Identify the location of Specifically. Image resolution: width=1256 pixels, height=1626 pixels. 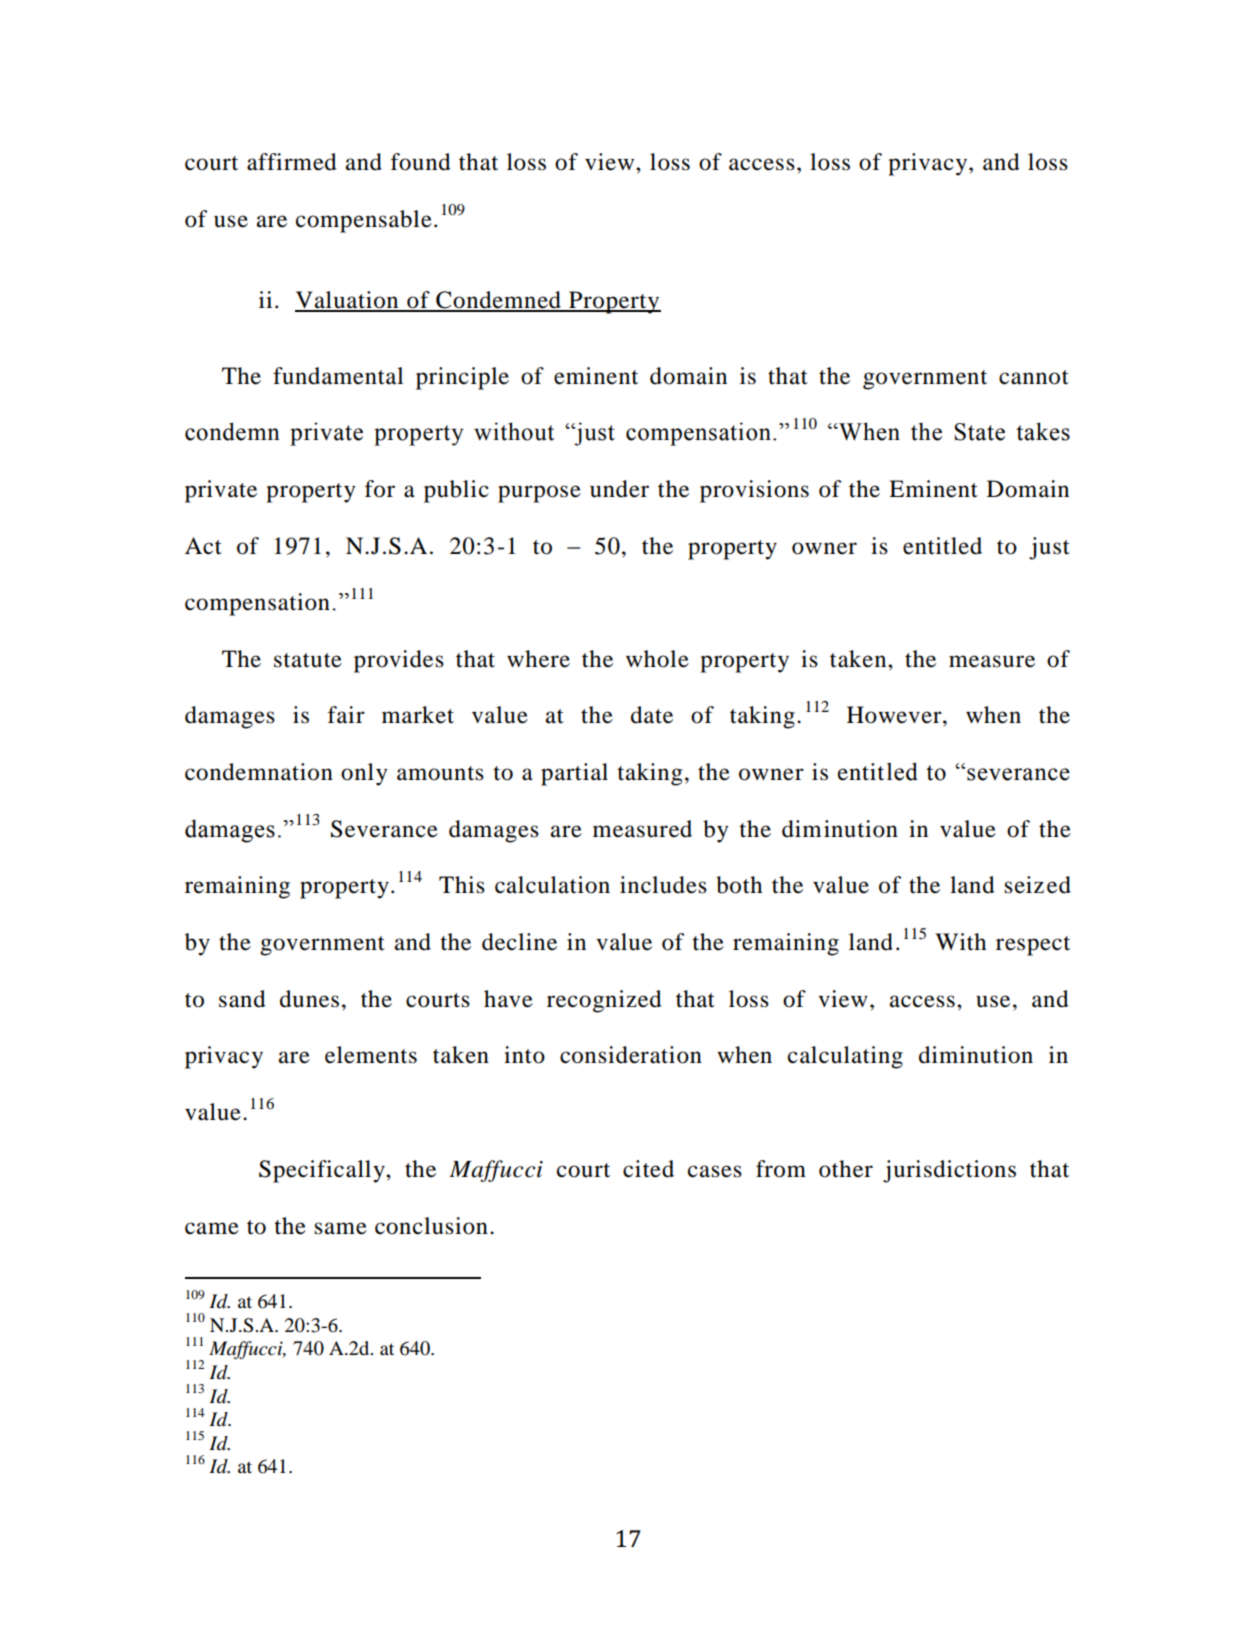
(323, 1171).
